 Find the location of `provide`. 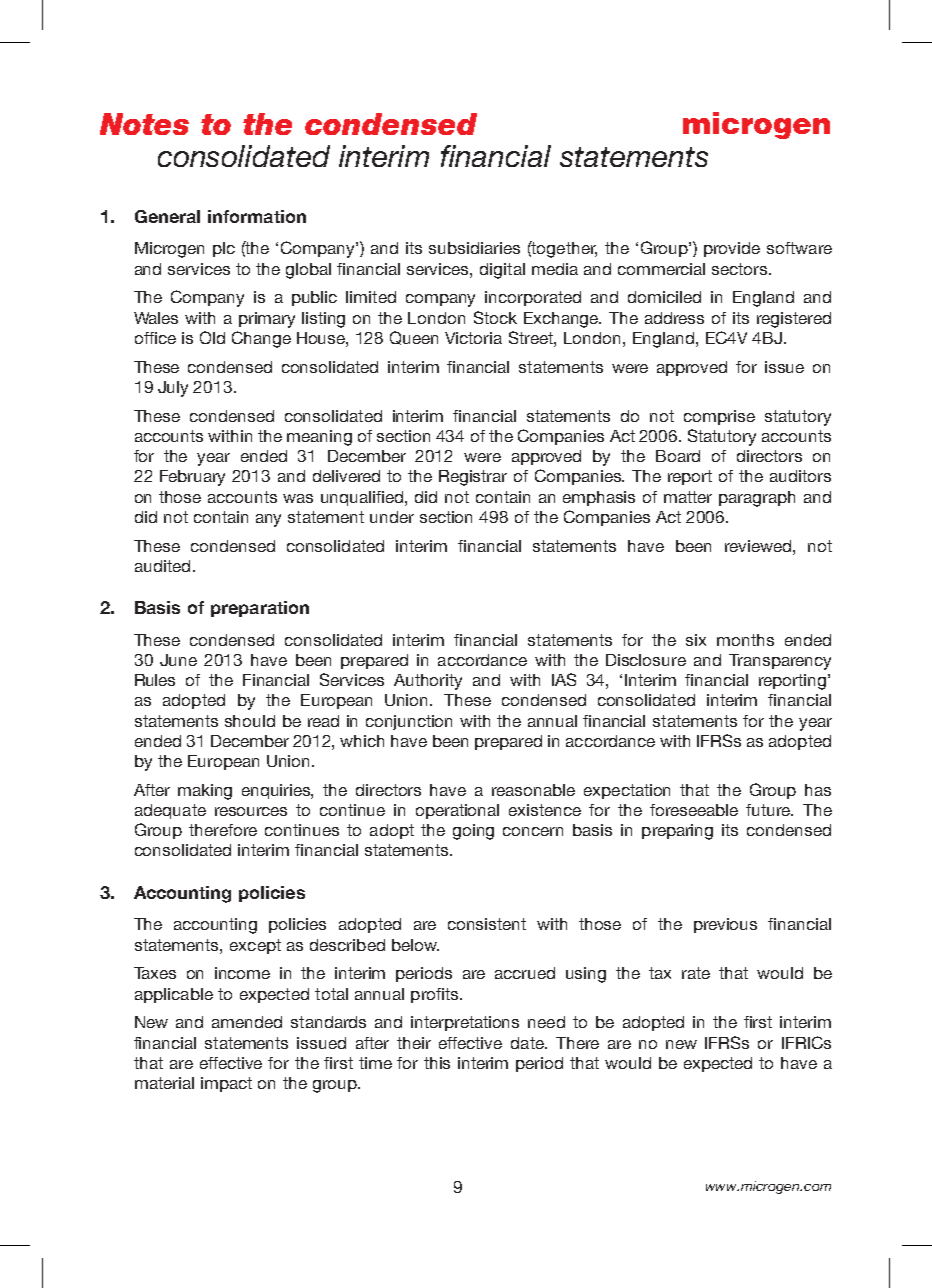

provide is located at coordinates (732, 249).
